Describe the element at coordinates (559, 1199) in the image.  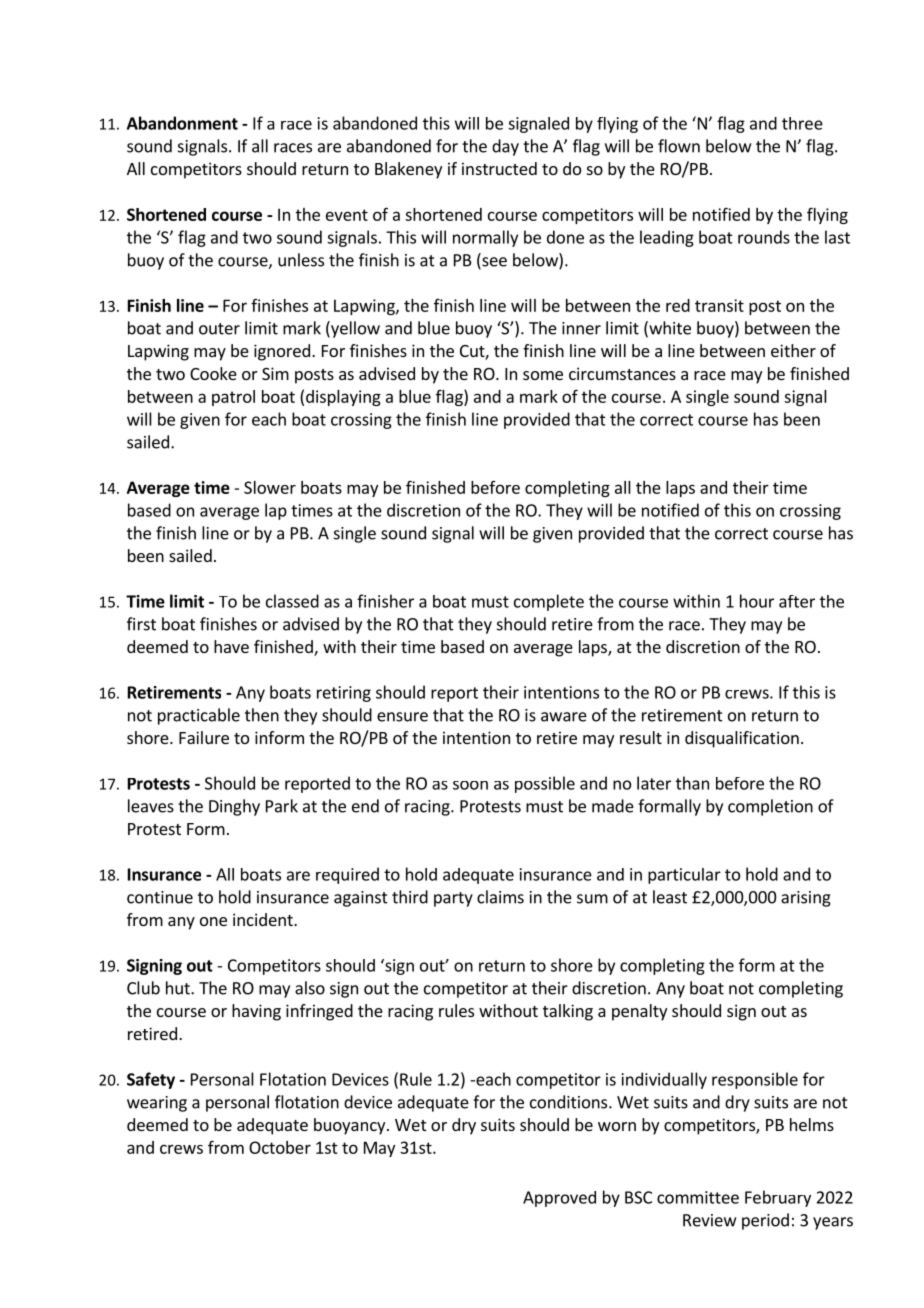
I see `Approved` at that location.
